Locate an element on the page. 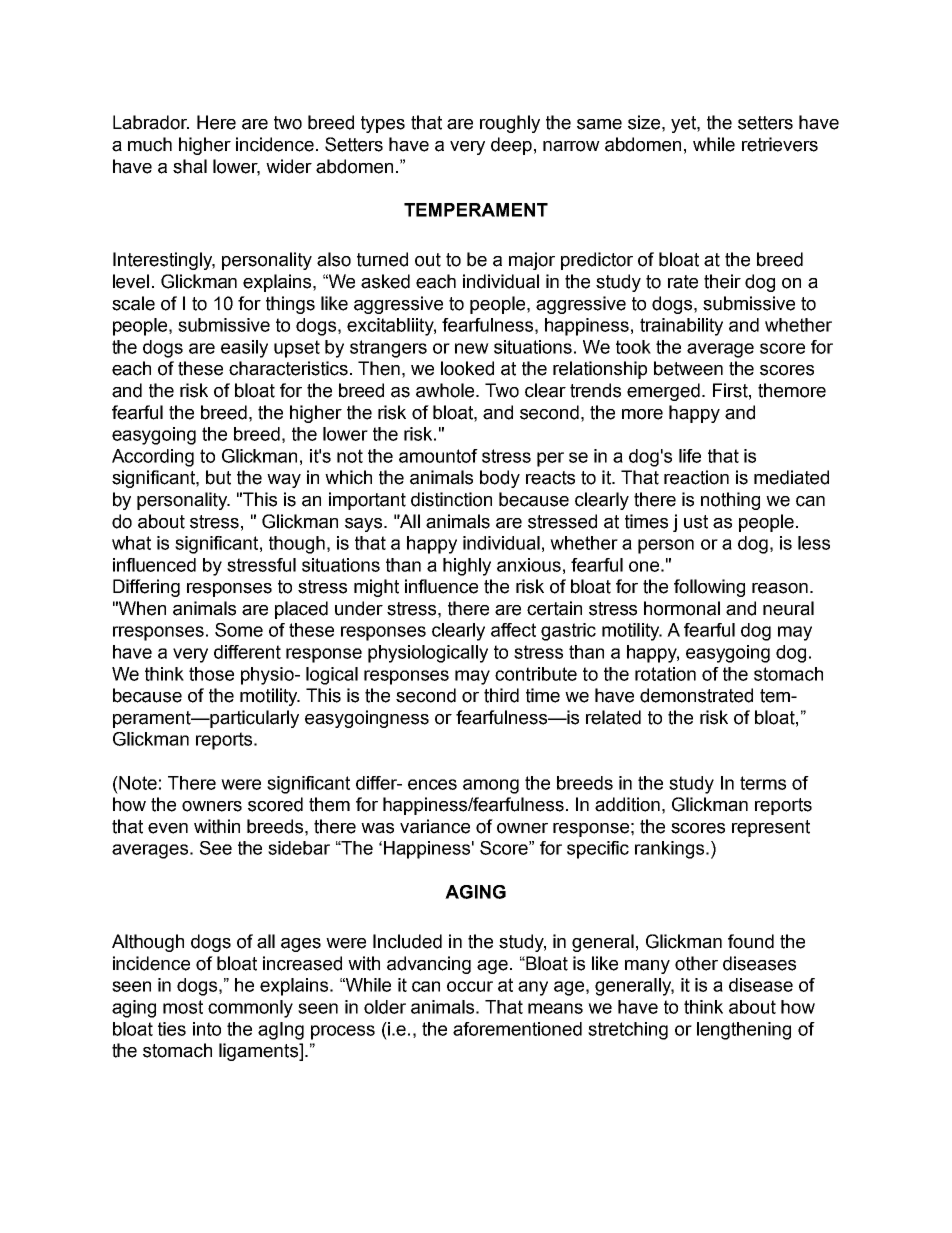  most is located at coordinates (183, 1007).
